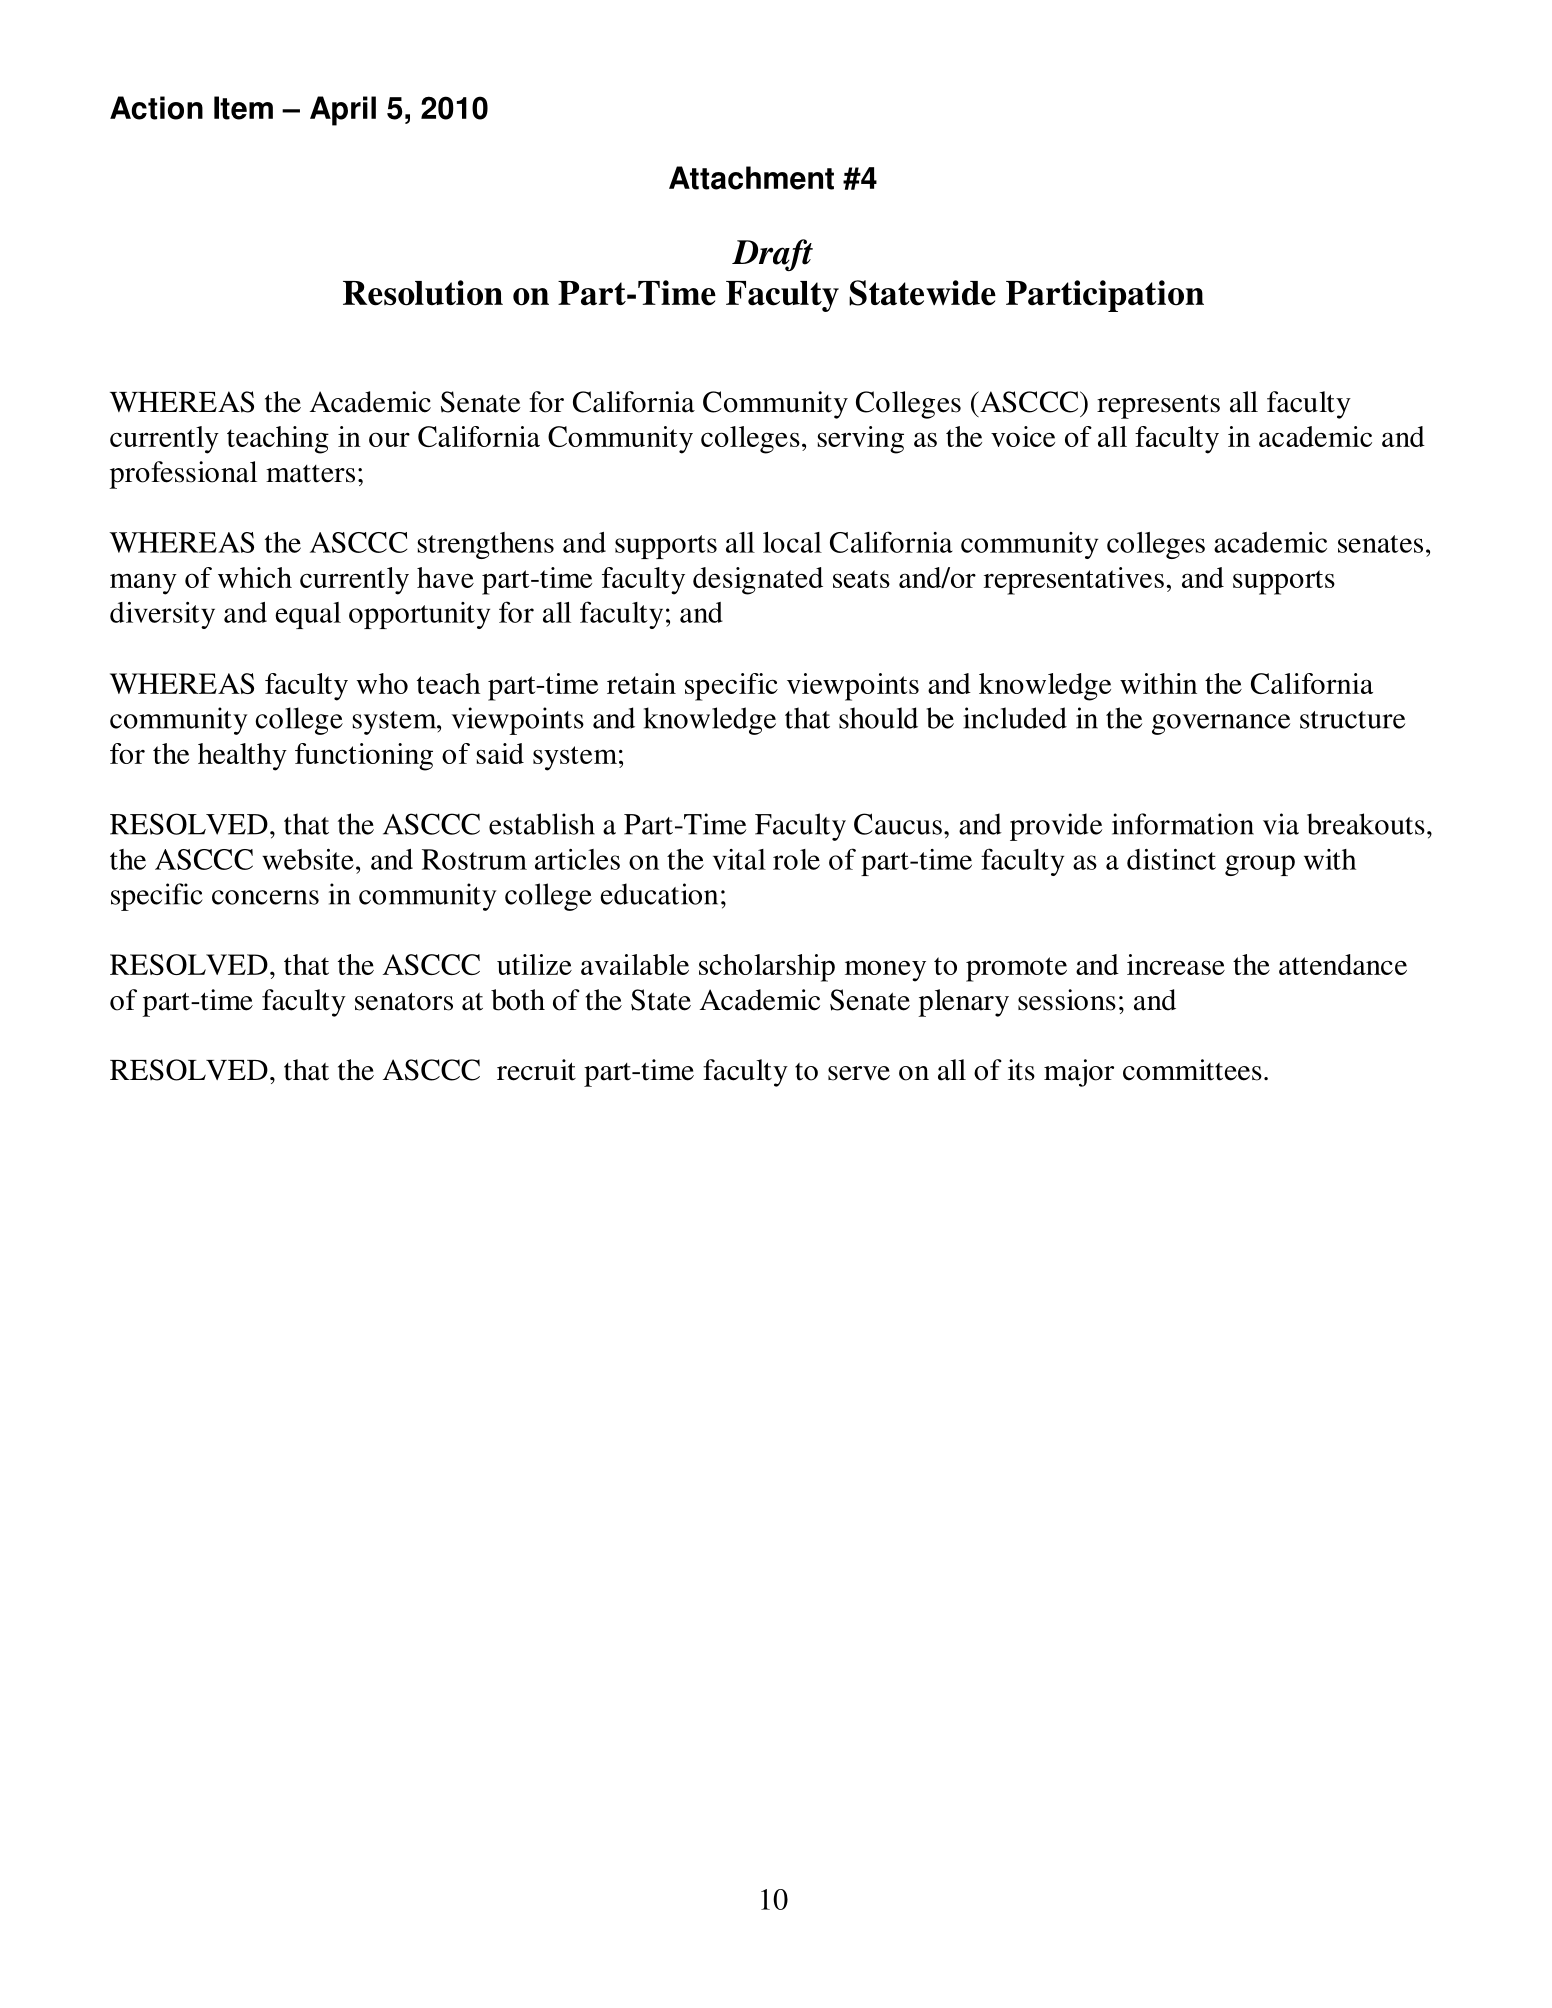 The image size is (1552, 2008). I want to click on April, so click(343, 111).
